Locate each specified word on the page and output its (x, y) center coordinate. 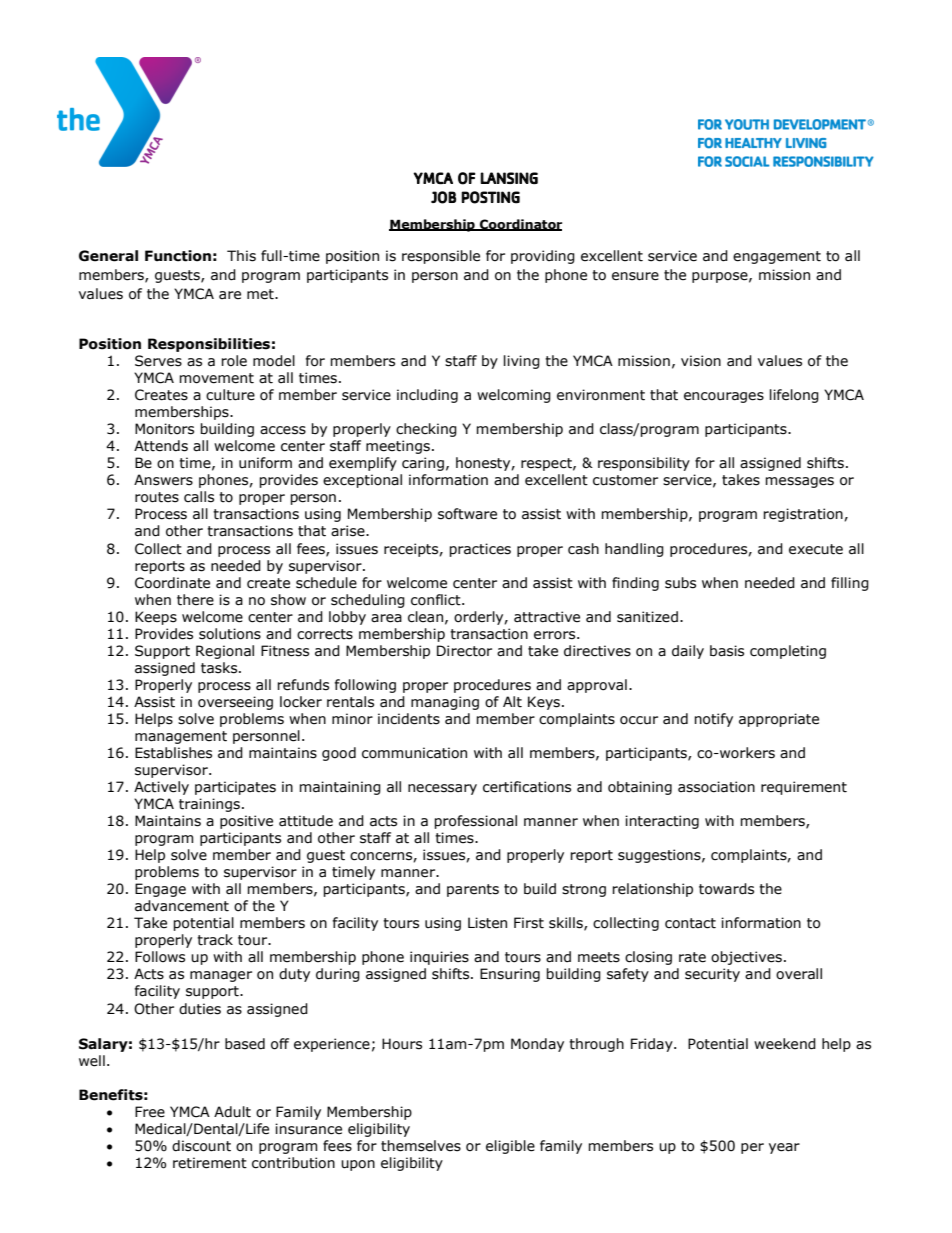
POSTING (490, 197)
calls (199, 497)
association (716, 787)
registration (804, 515)
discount (201, 1146)
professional (475, 822)
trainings (209, 805)
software (467, 514)
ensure (635, 276)
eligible (510, 1147)
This (241, 256)
